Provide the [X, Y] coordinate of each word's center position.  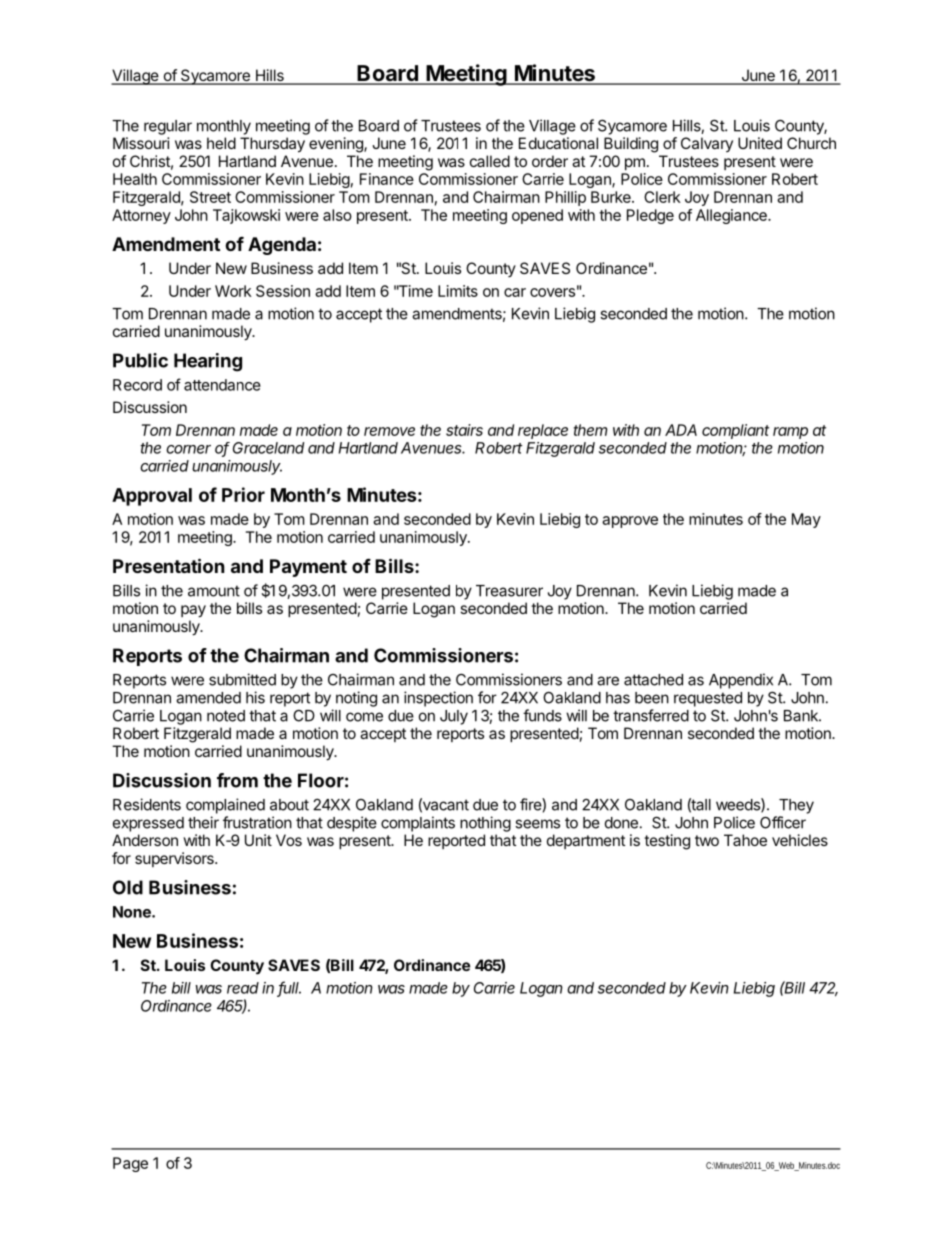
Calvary [707, 144]
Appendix [741, 681]
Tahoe [745, 840]
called [490, 161]
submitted [242, 679]
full [289, 988]
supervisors [175, 859]
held [221, 143]
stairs [464, 430]
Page [130, 1164]
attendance [222, 385]
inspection [438, 699]
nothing [485, 824]
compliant [735, 431]
